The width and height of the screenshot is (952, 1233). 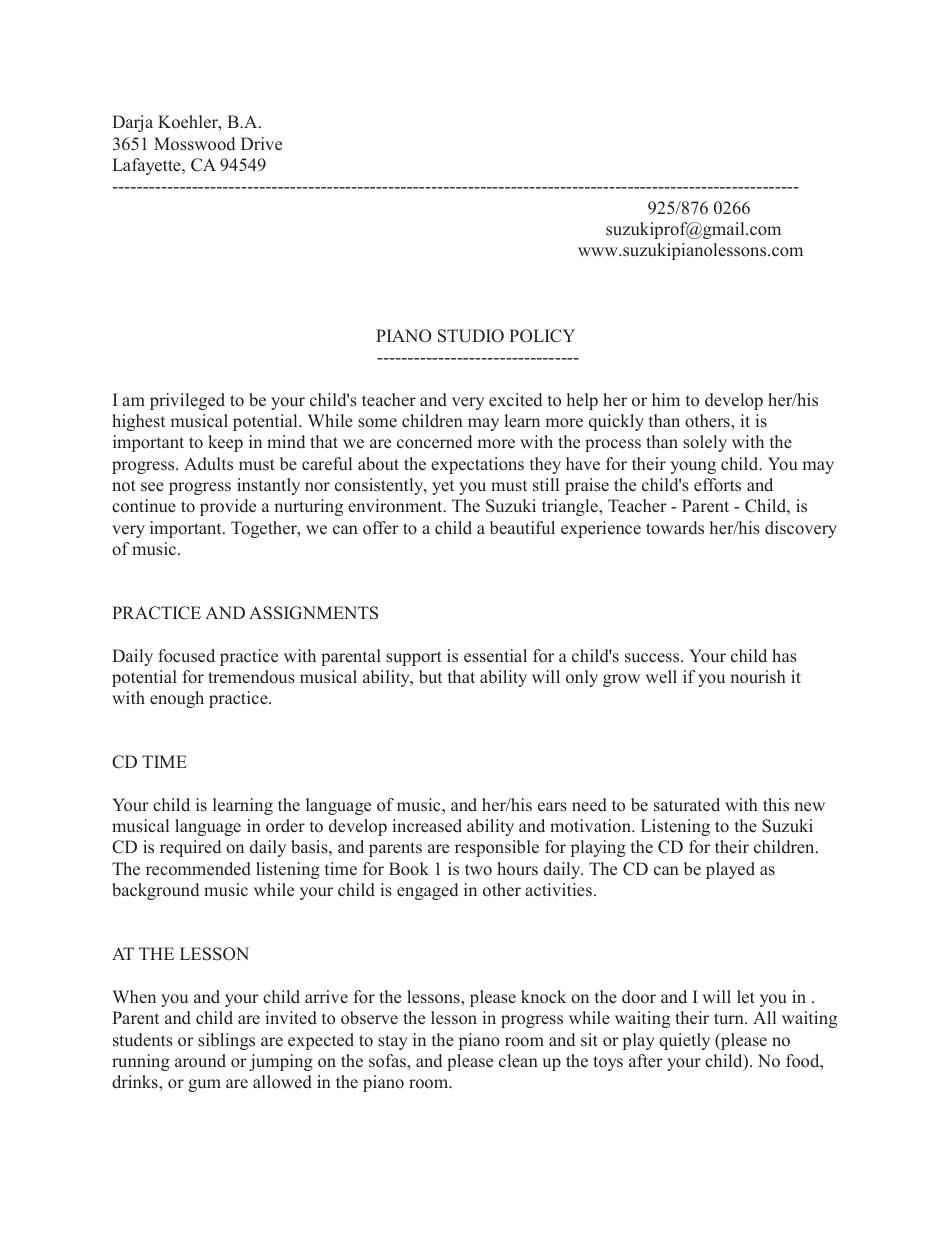 I want to click on around, so click(x=200, y=1061).
